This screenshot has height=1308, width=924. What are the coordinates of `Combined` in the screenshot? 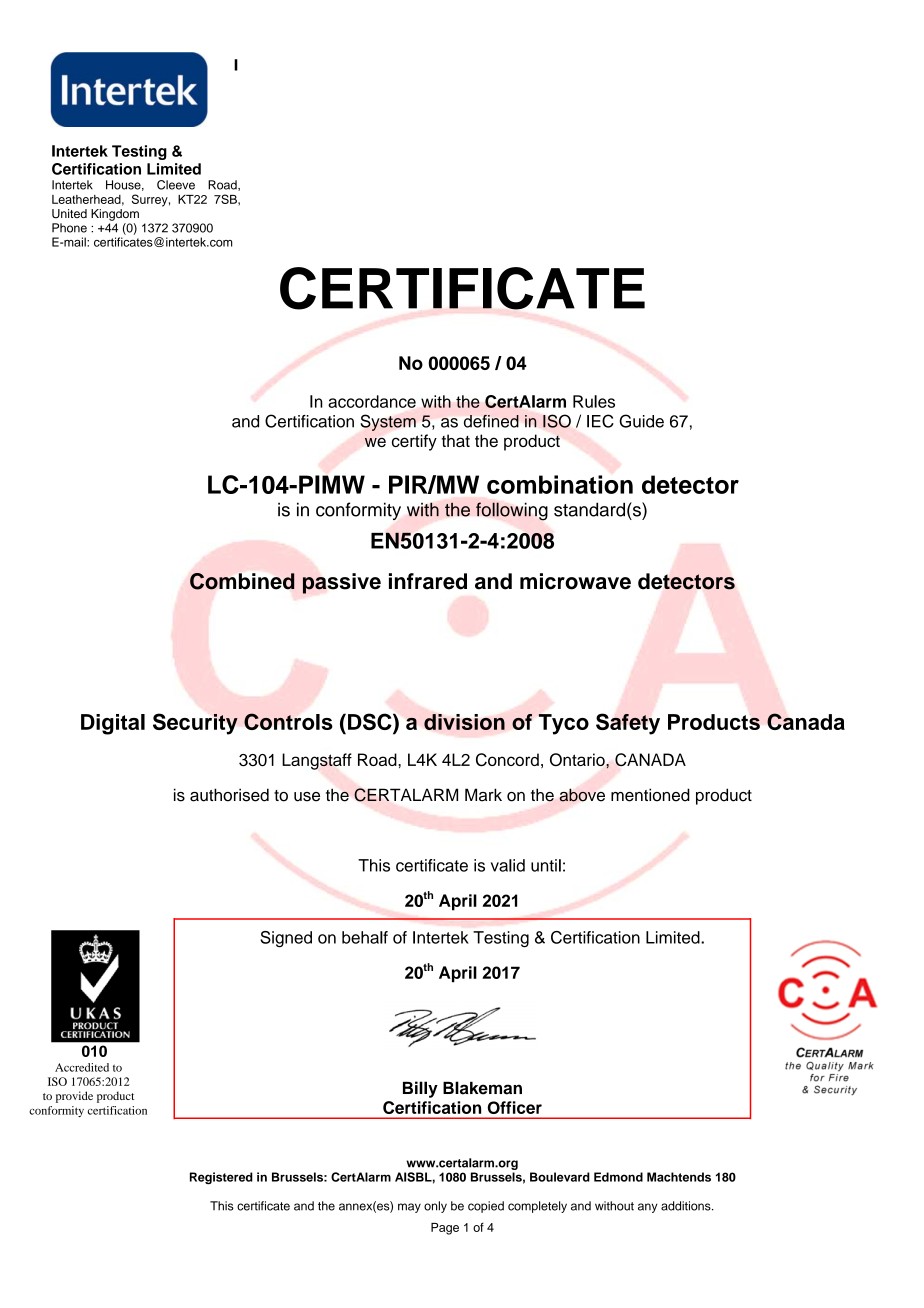 It's located at (242, 581).
